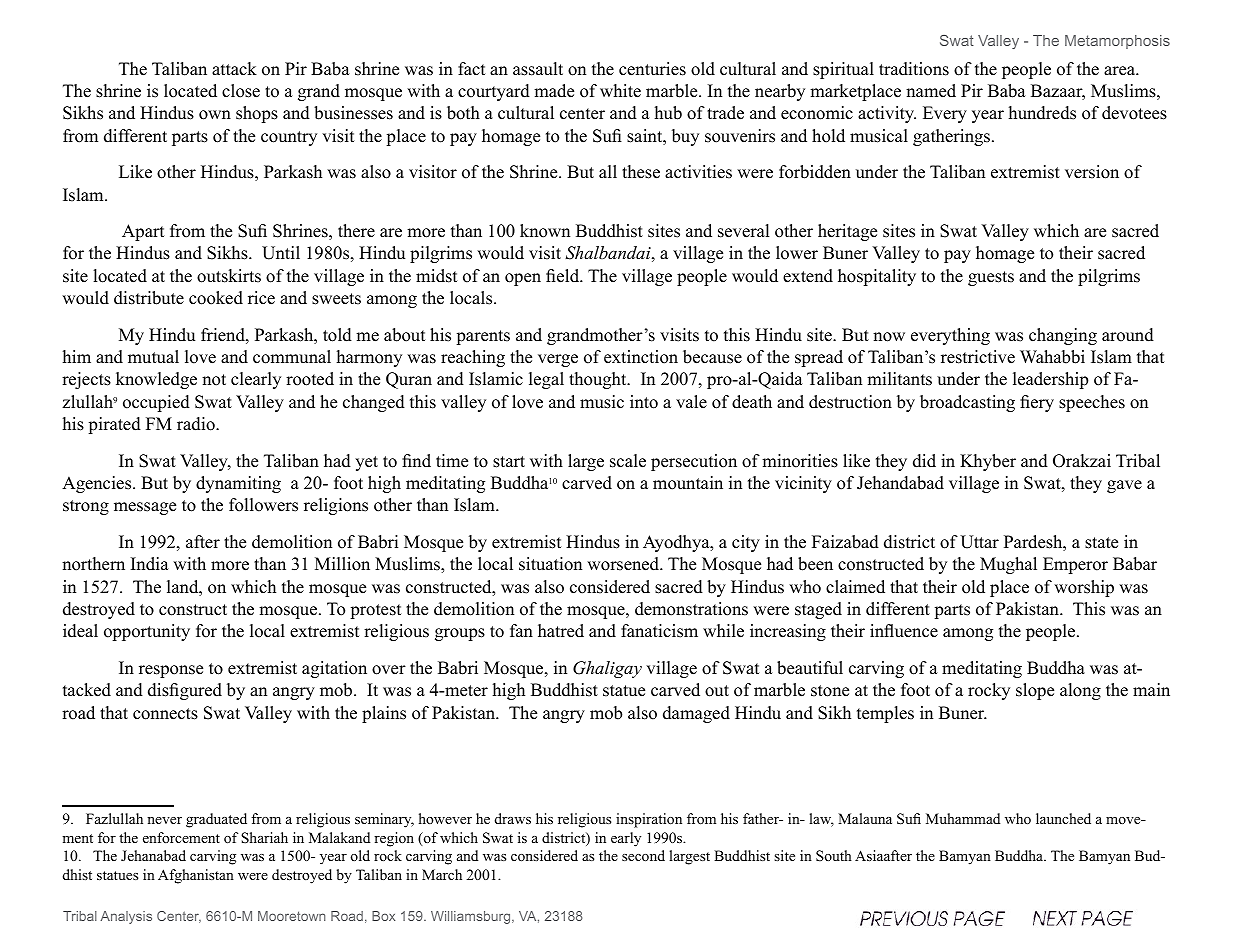  What do you see at coordinates (641, 357) in the image?
I see `extinction` at bounding box center [641, 357].
